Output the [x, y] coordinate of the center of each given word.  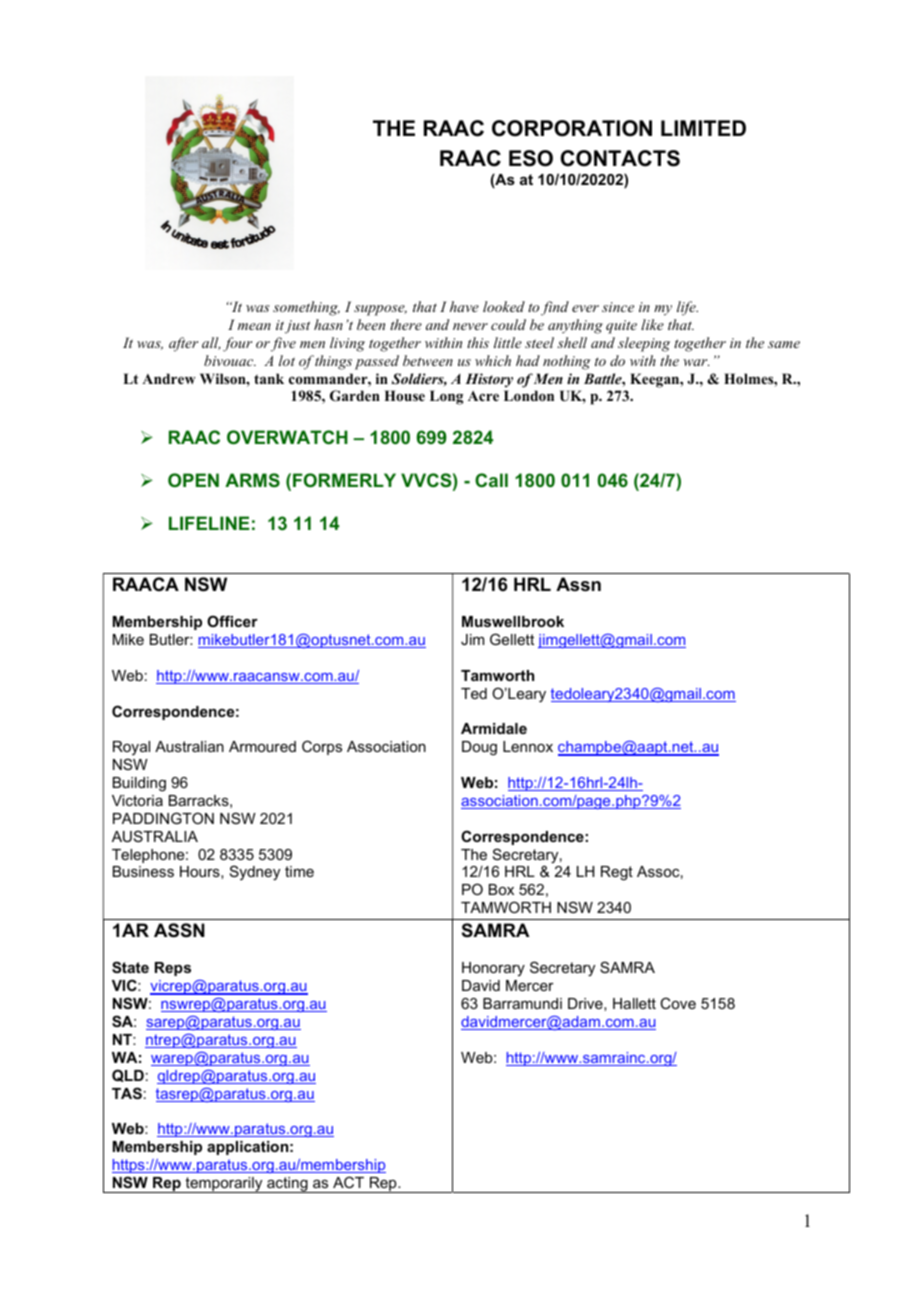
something [306, 308]
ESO [531, 158]
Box [501, 889]
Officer [232, 621]
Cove [678, 1003]
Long [446, 397]
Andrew [168, 378]
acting [287, 1185]
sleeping [644, 344]
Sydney [255, 873]
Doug [479, 748]
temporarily [224, 1185]
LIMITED [703, 128]
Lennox [528, 746]
